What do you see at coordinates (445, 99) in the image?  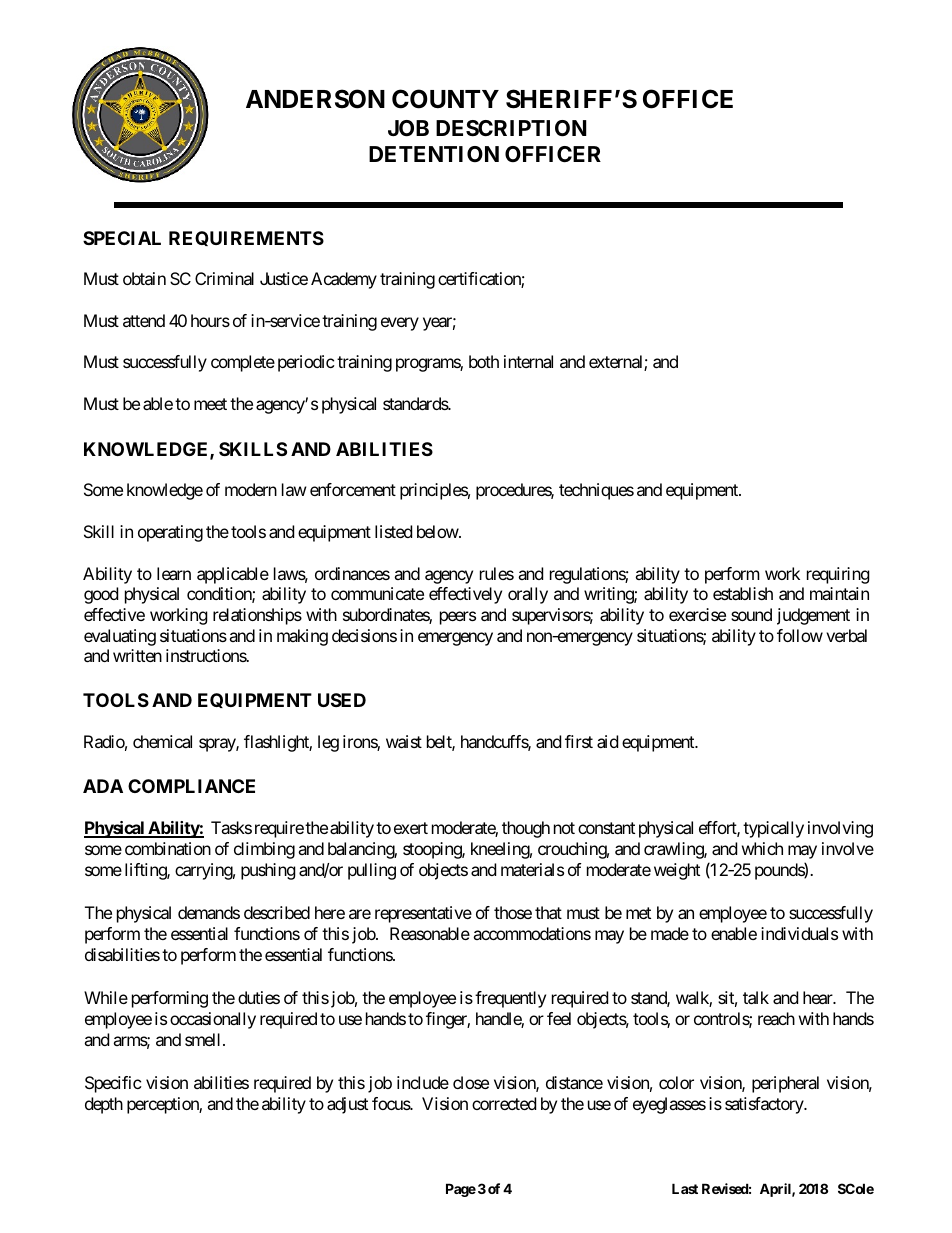 I see `COUNTY` at bounding box center [445, 99].
